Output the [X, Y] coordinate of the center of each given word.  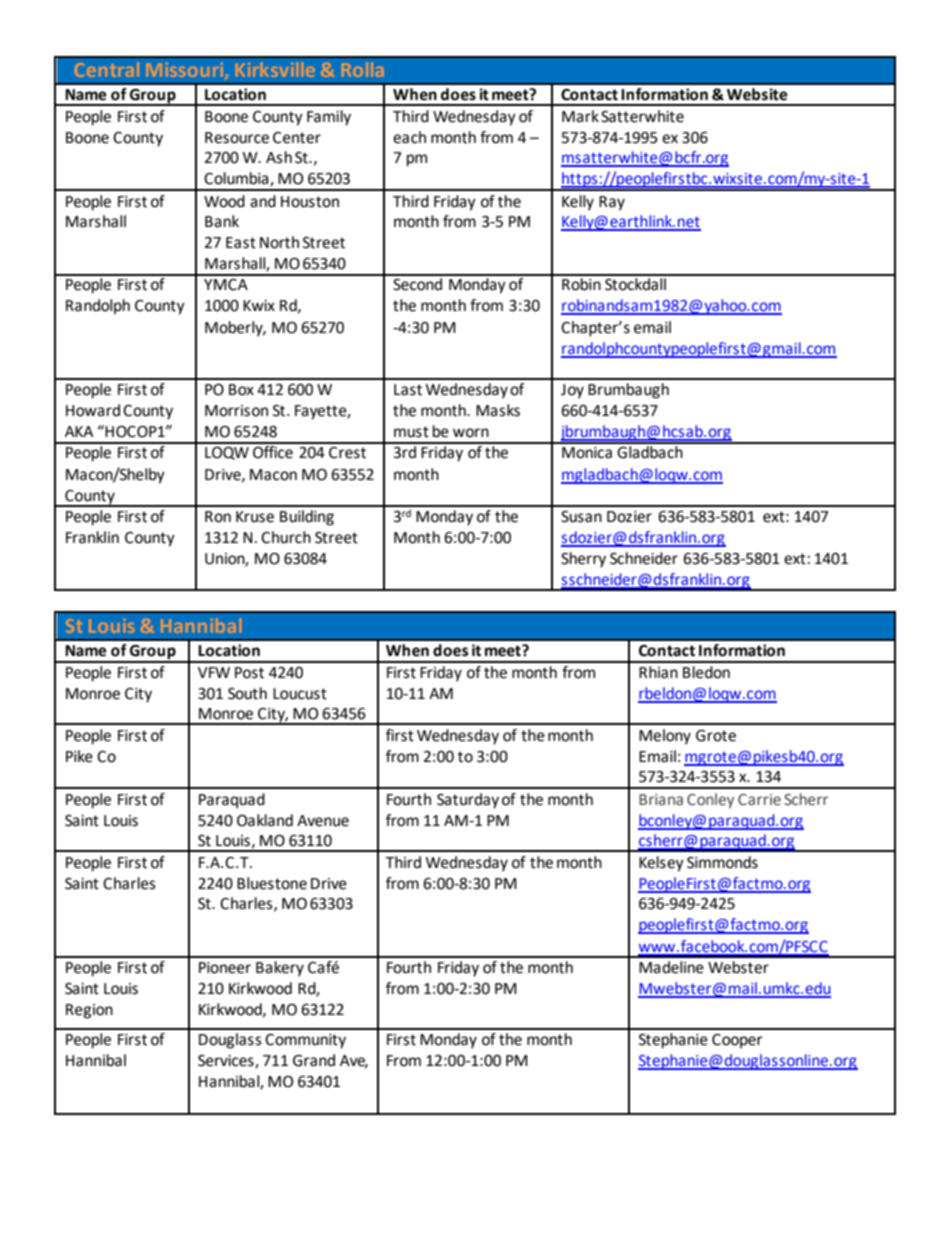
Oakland [265, 820]
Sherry [583, 560]
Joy [572, 391]
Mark [580, 116]
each [409, 137]
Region [89, 1011]
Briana [661, 799]
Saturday [468, 801]
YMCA [226, 285]
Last [408, 390]
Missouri [186, 71]
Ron [218, 517]
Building [307, 518]
